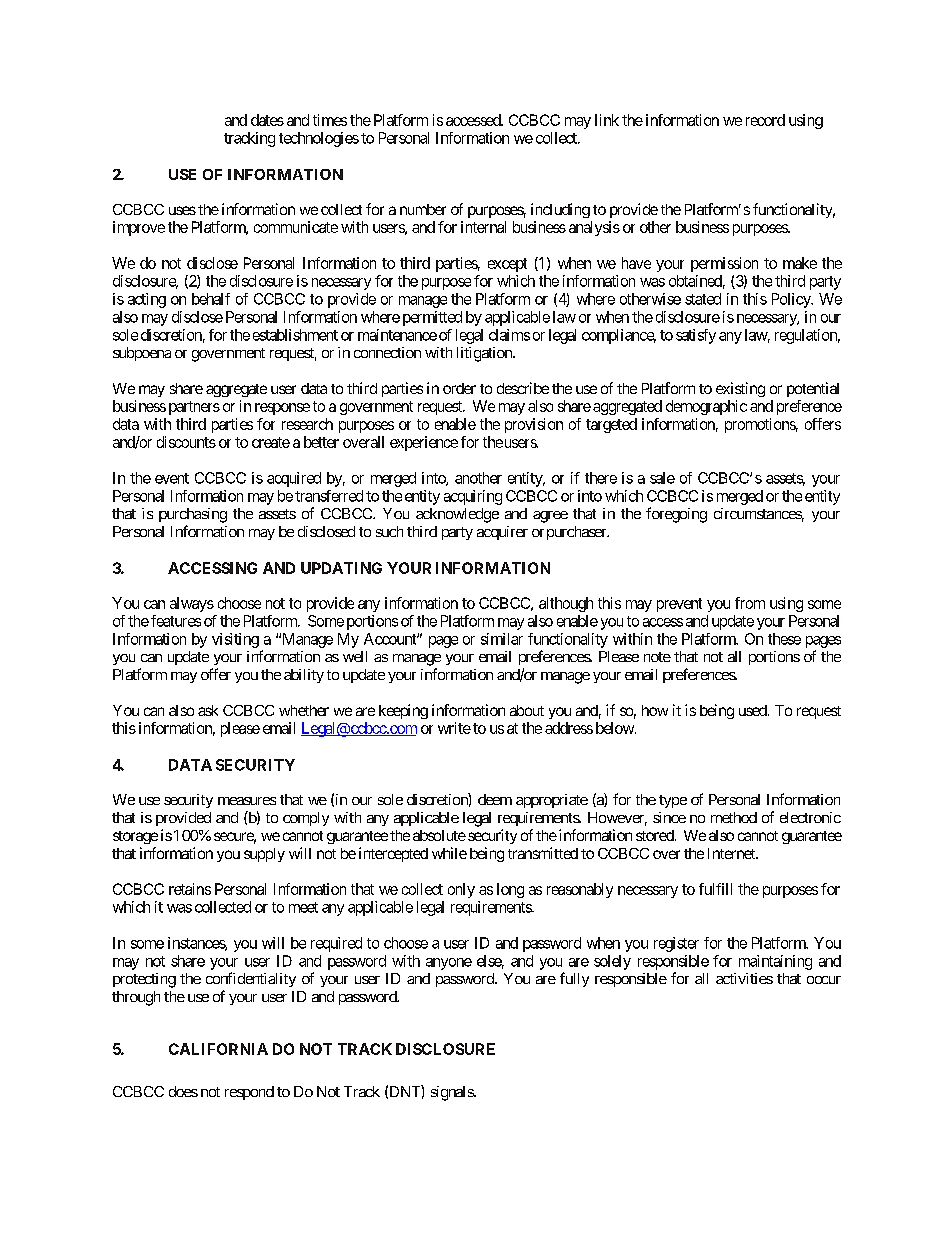 The image size is (952, 1233). I want to click on from, so click(750, 603).
